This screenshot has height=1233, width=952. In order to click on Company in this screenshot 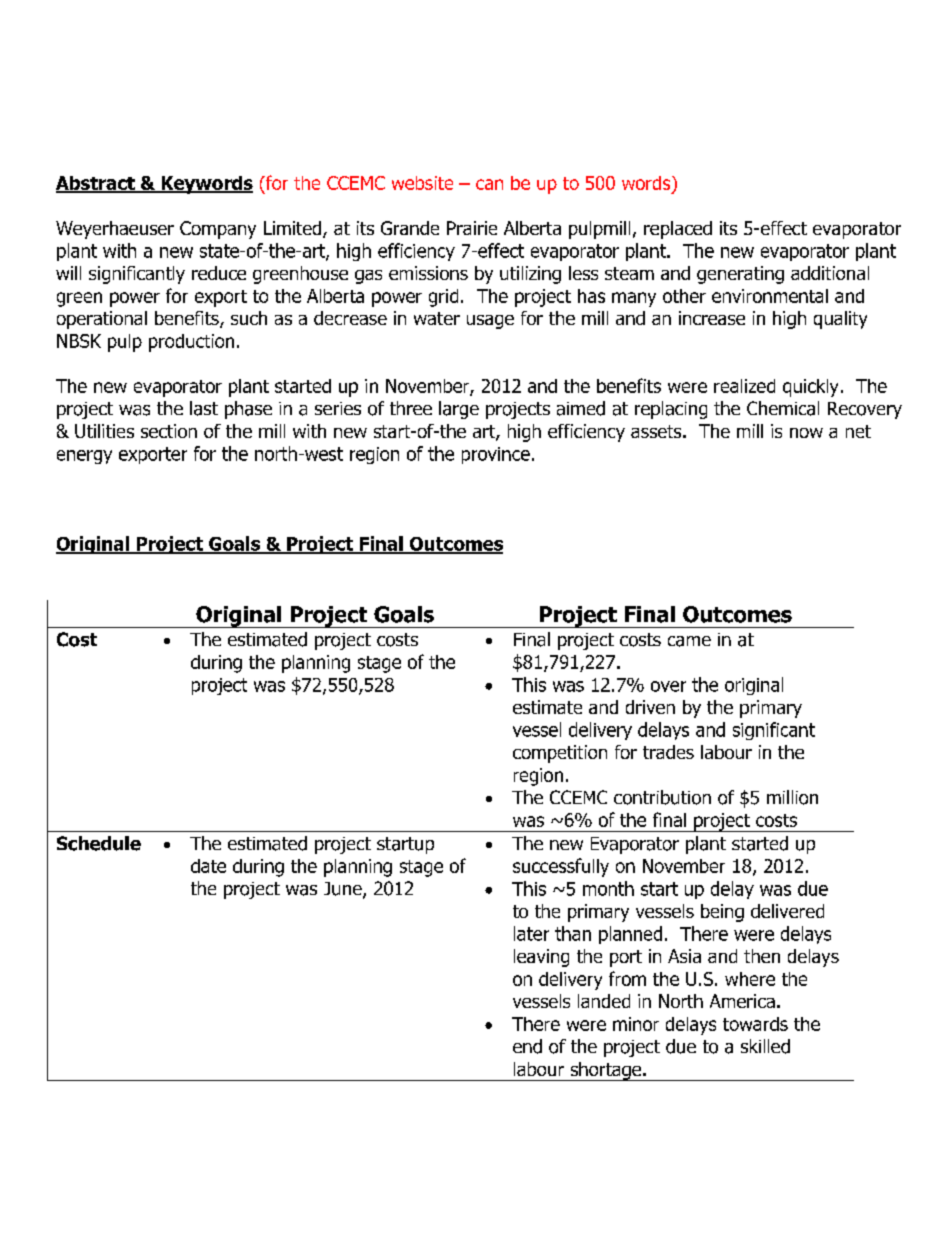, I will do `click(218, 230)`.
